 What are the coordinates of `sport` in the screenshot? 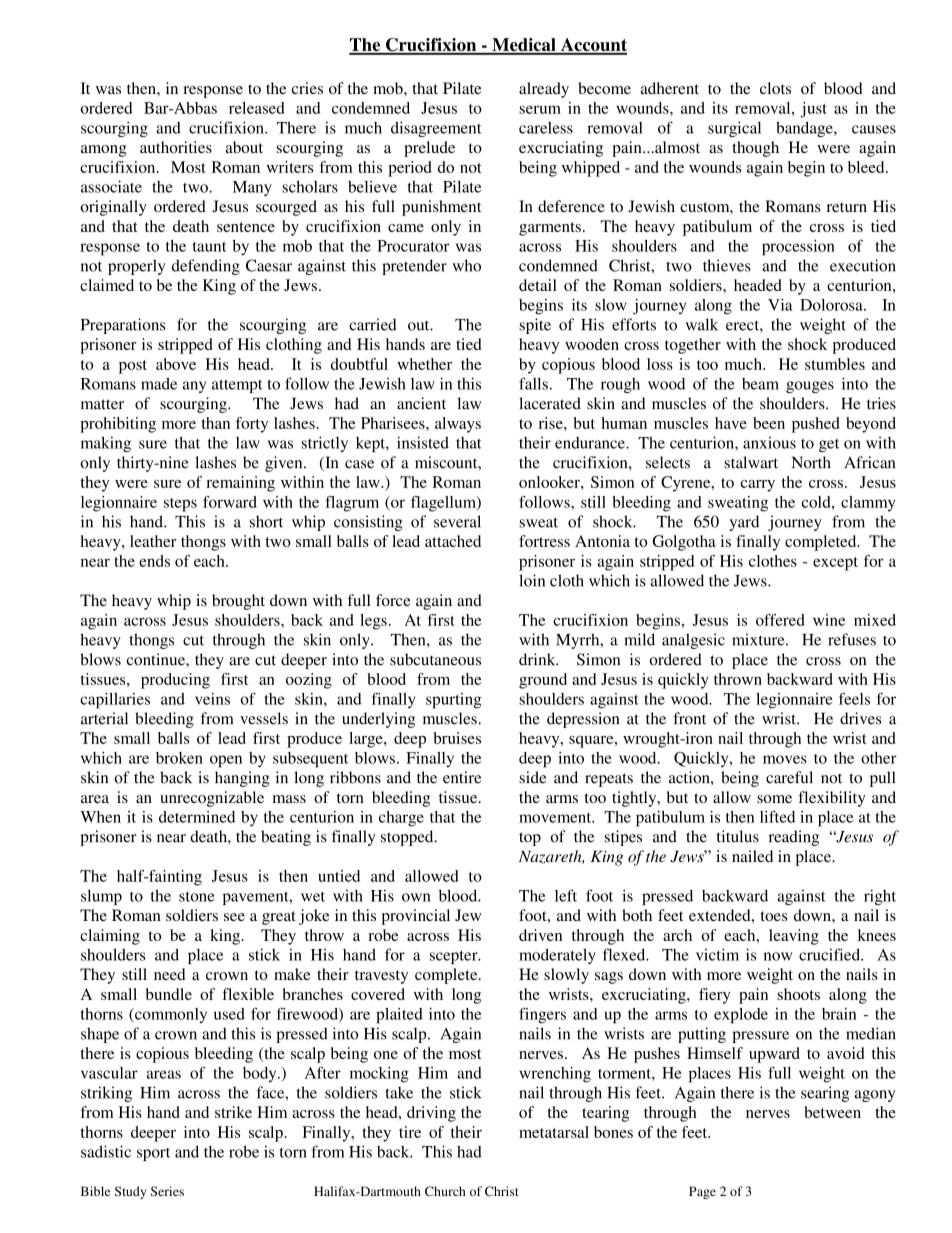 It's located at (153, 1154).
